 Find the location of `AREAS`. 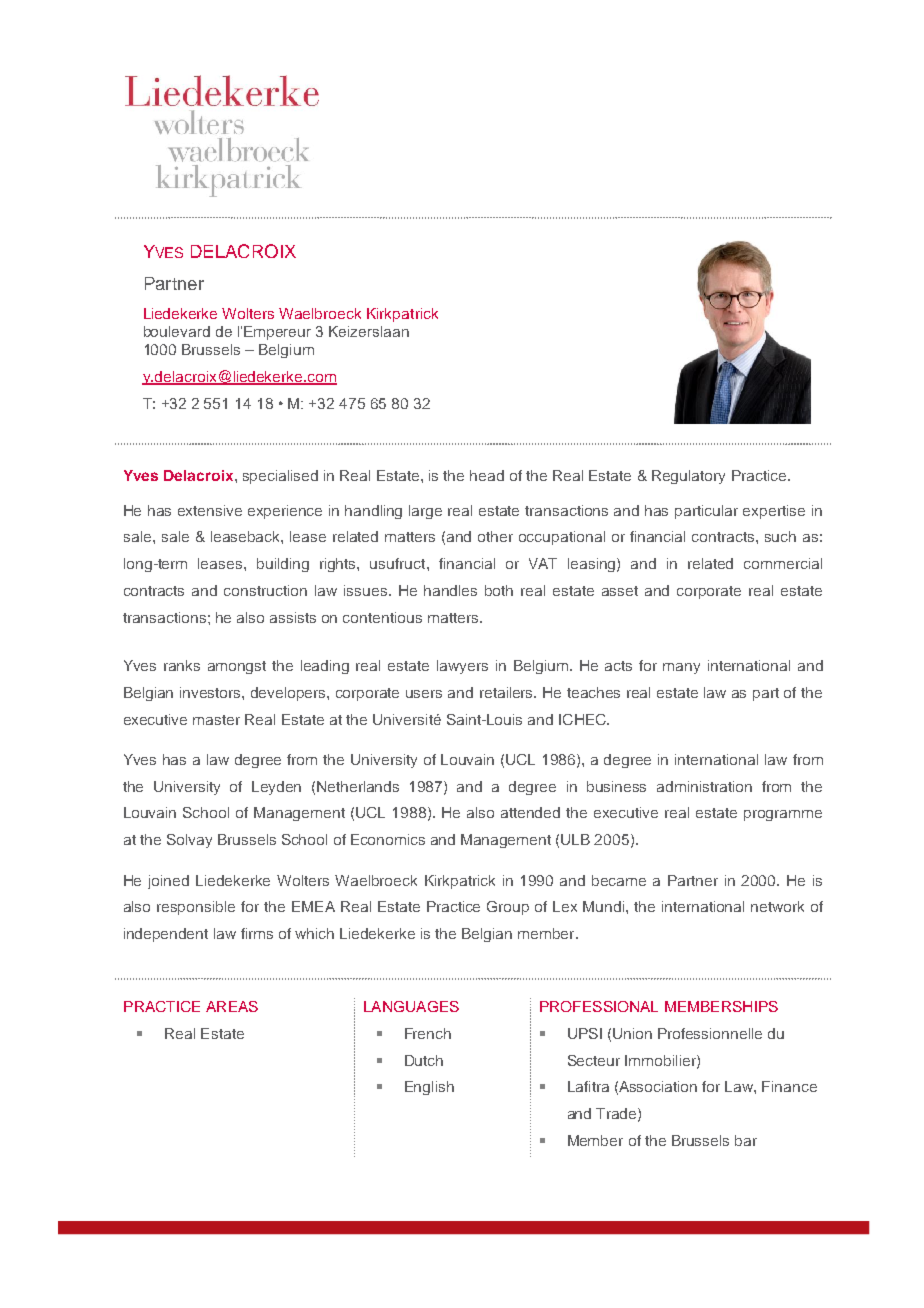

AREAS is located at coordinates (232, 1006).
